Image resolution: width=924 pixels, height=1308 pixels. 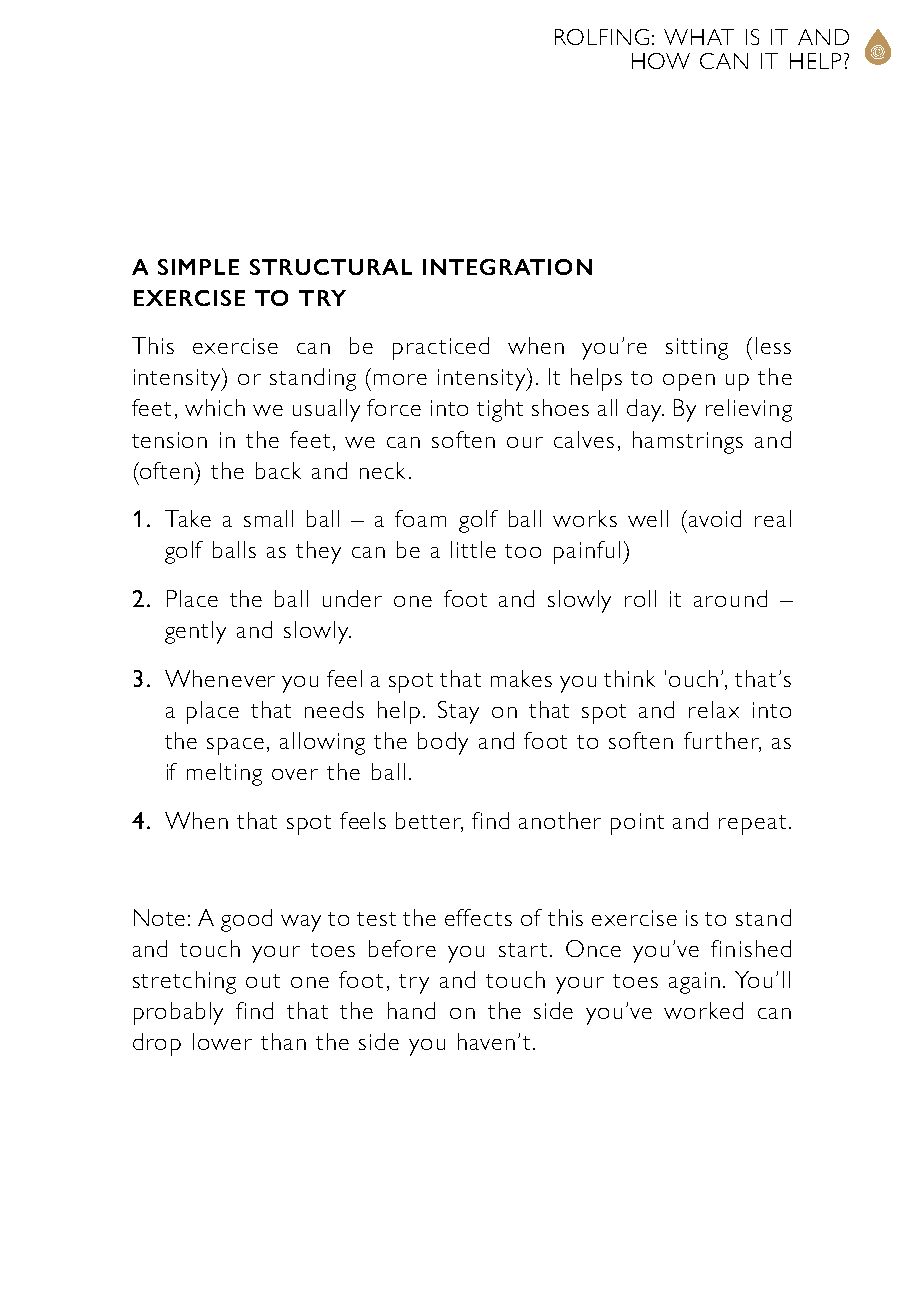 I want to click on worked, so click(x=703, y=1010).
